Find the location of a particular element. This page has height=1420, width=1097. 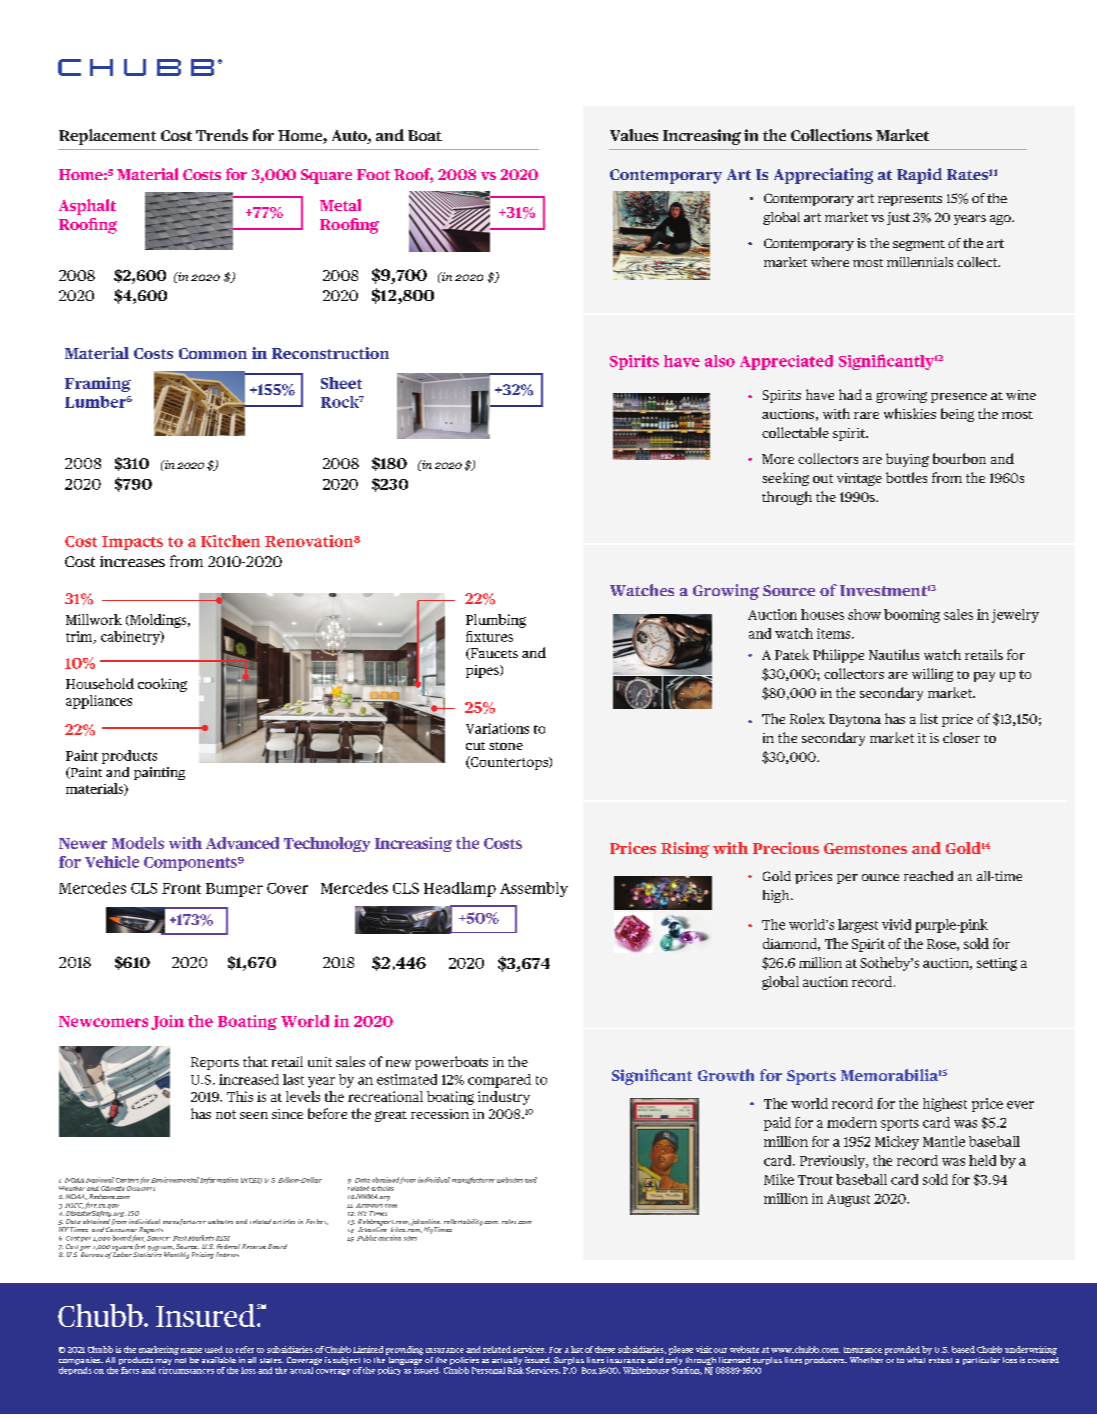

booming is located at coordinates (912, 616).
